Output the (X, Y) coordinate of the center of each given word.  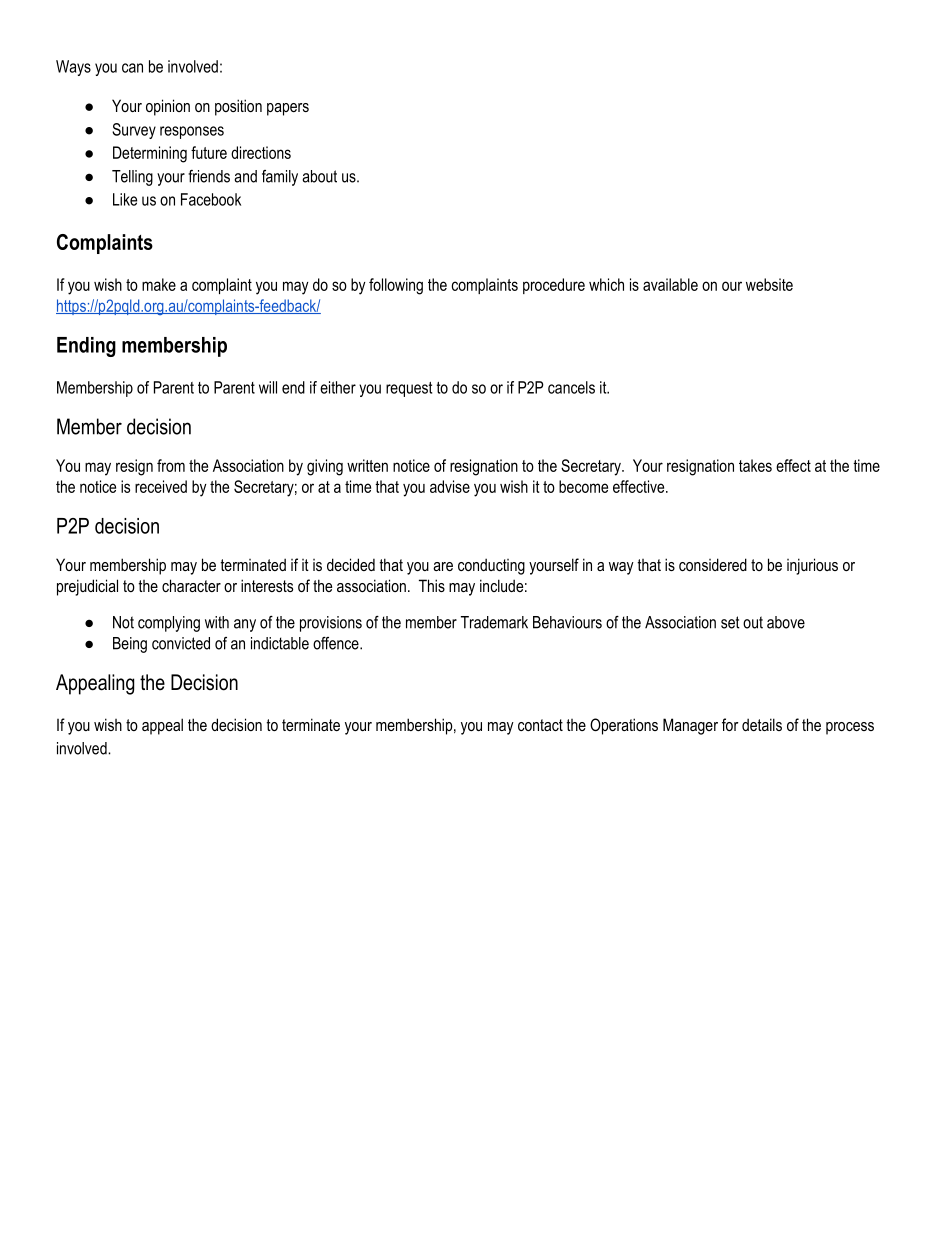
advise (450, 486)
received (161, 486)
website (769, 284)
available (670, 284)
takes (755, 465)
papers (288, 109)
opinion (168, 107)
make (159, 284)
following (396, 286)
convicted (181, 643)
